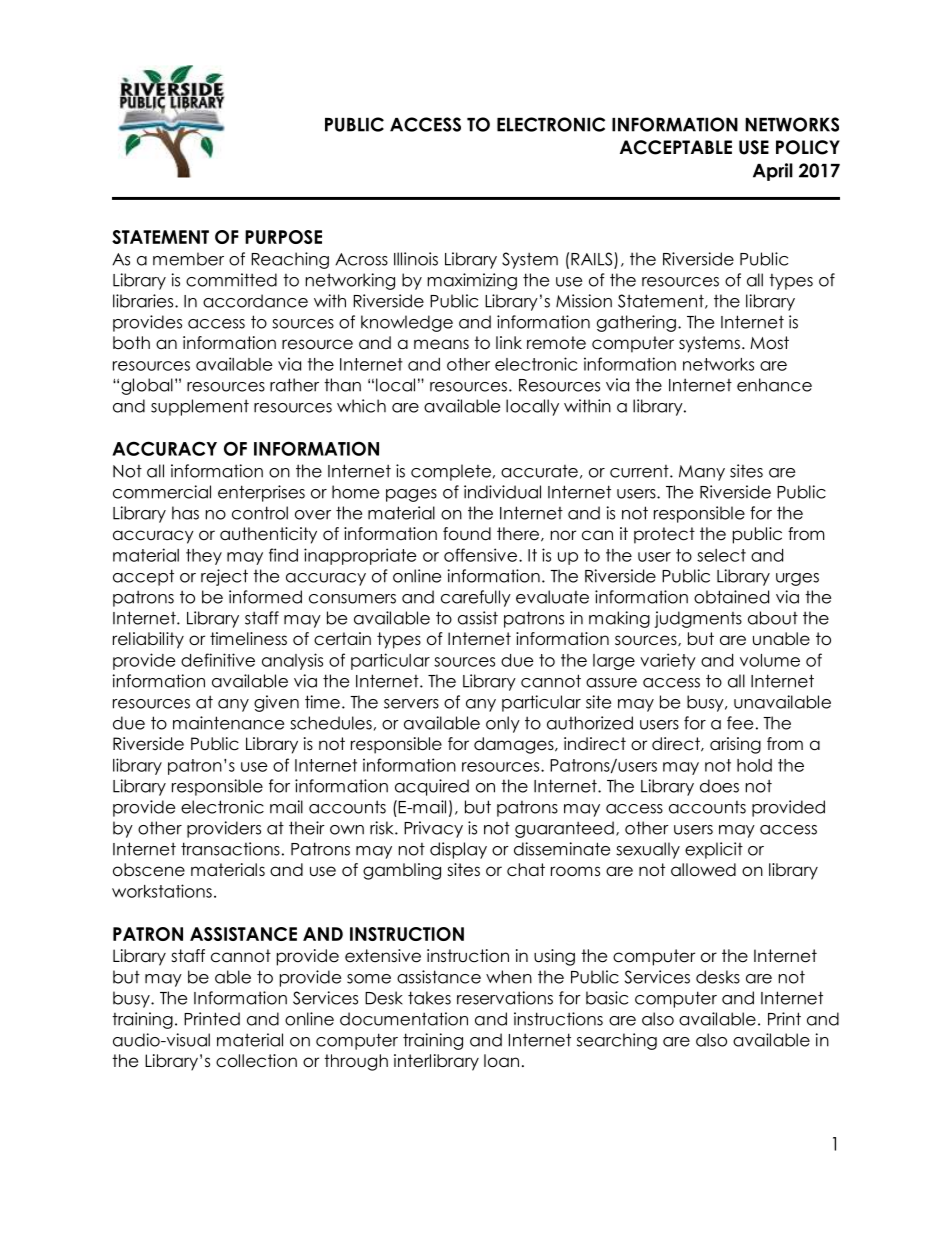  What do you see at coordinates (467, 534) in the screenshot?
I see `found` at bounding box center [467, 534].
